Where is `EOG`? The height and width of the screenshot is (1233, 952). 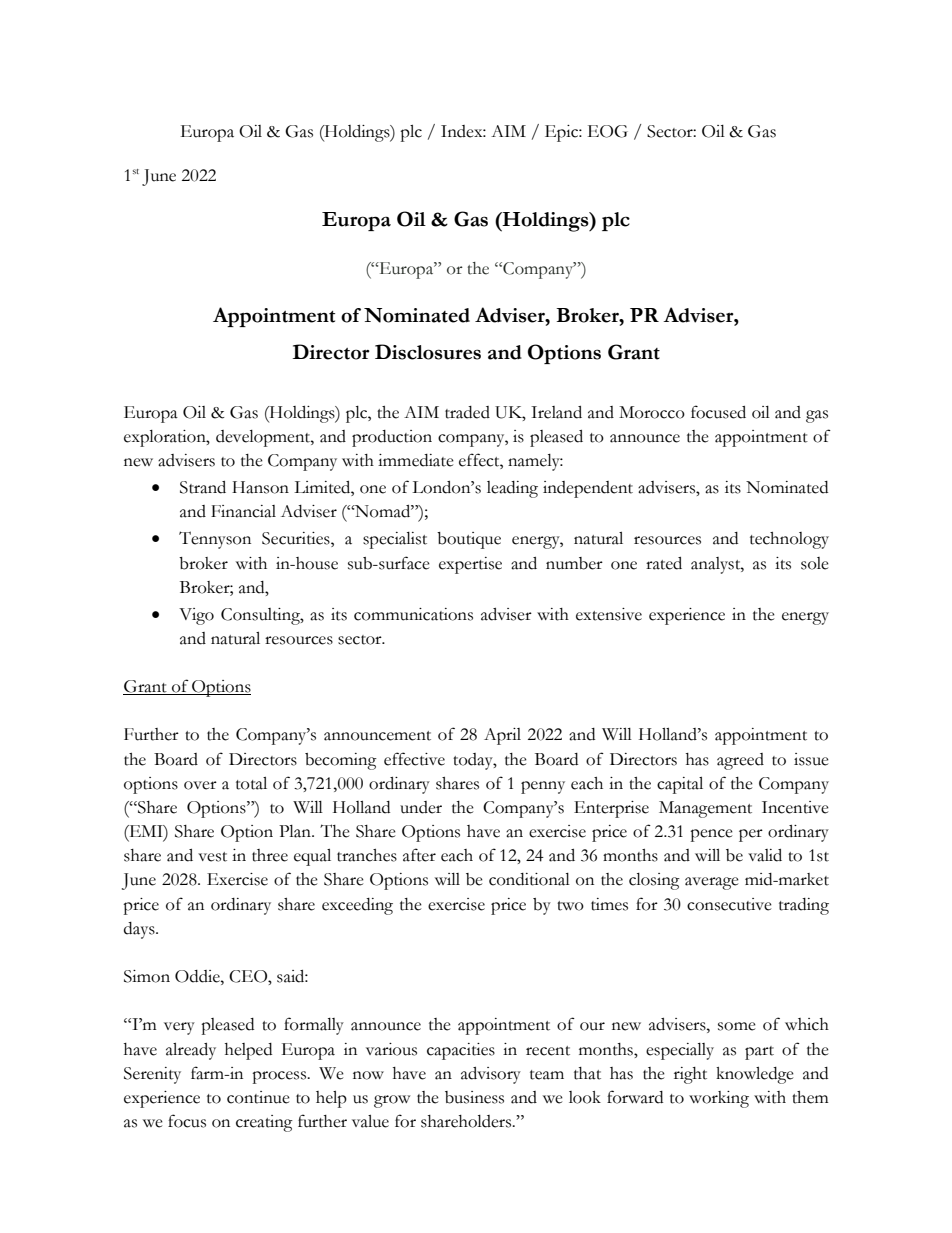
EOG is located at coordinates (608, 131).
